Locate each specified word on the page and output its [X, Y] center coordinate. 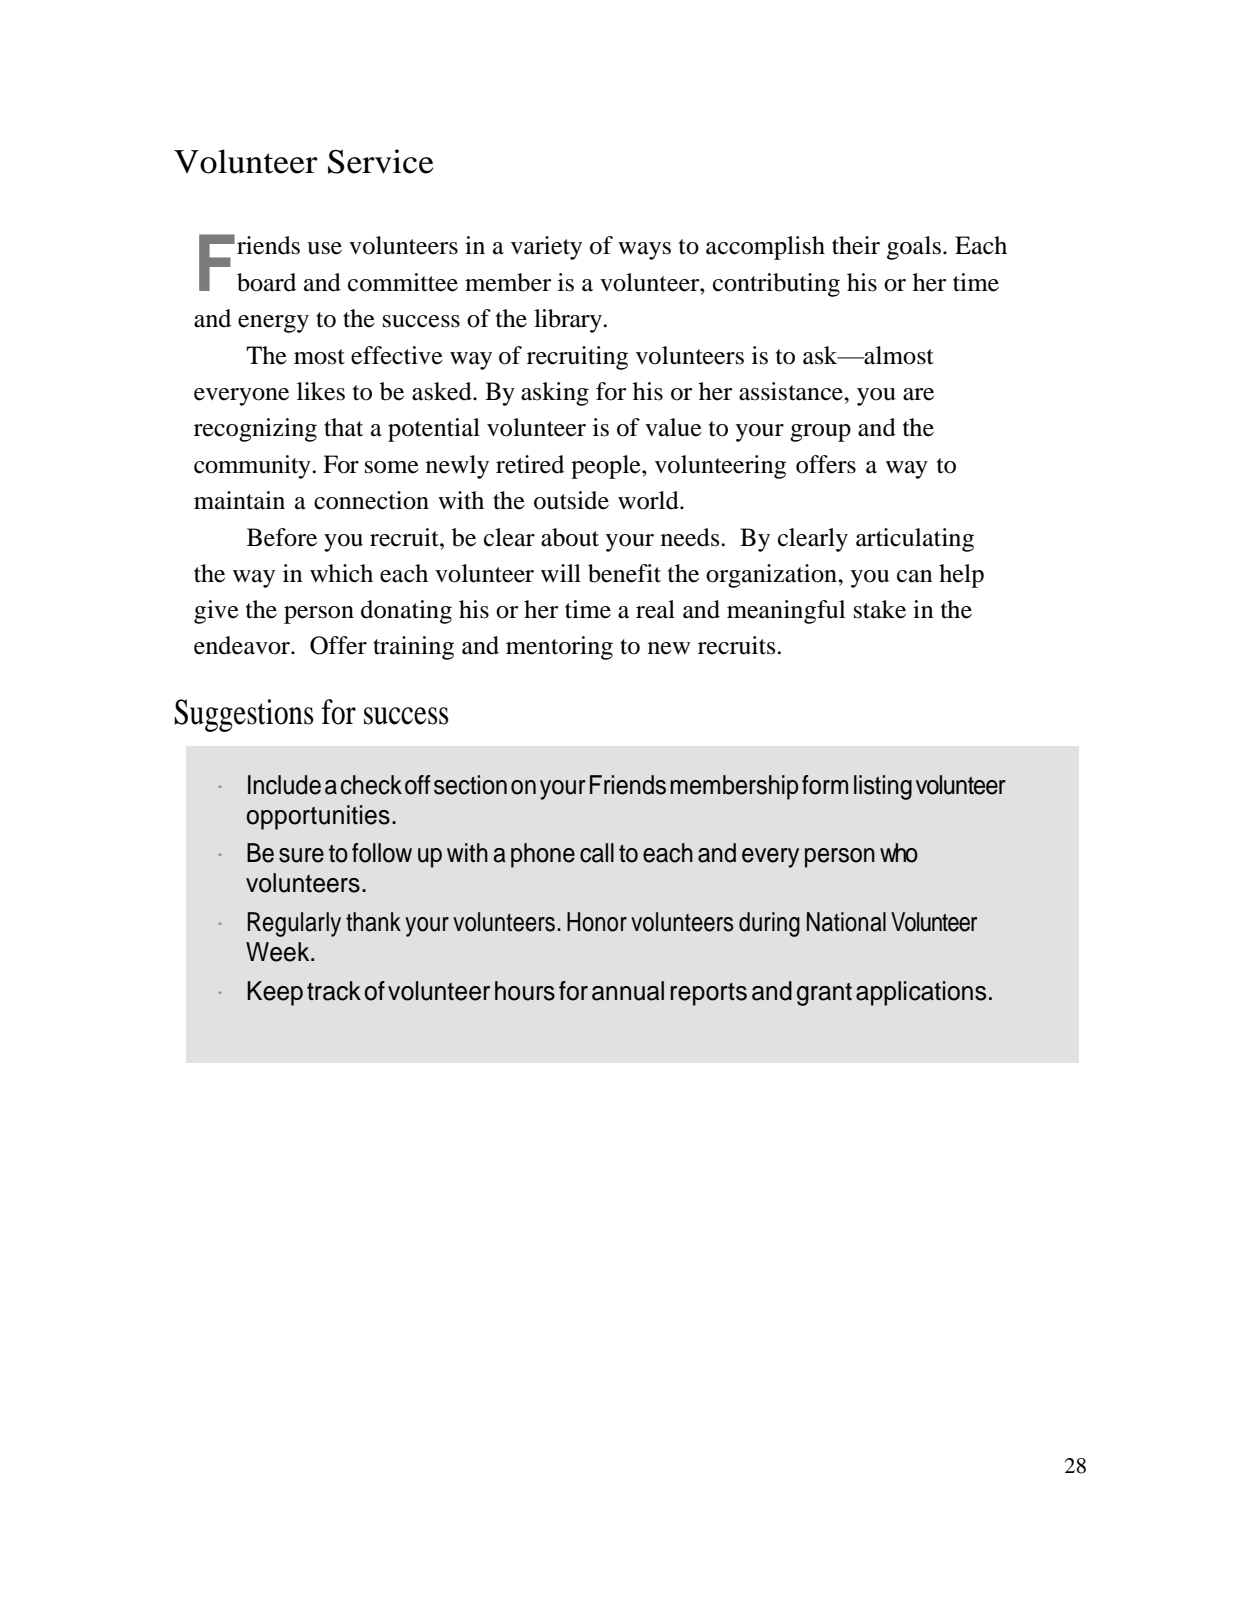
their [856, 245]
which [341, 573]
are [918, 394]
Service [381, 161]
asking [555, 394]
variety [546, 248]
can [914, 576]
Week [279, 952]
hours [525, 991]
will [561, 573]
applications [921, 993]
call [597, 853]
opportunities [318, 817]
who [899, 853]
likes [321, 391]
